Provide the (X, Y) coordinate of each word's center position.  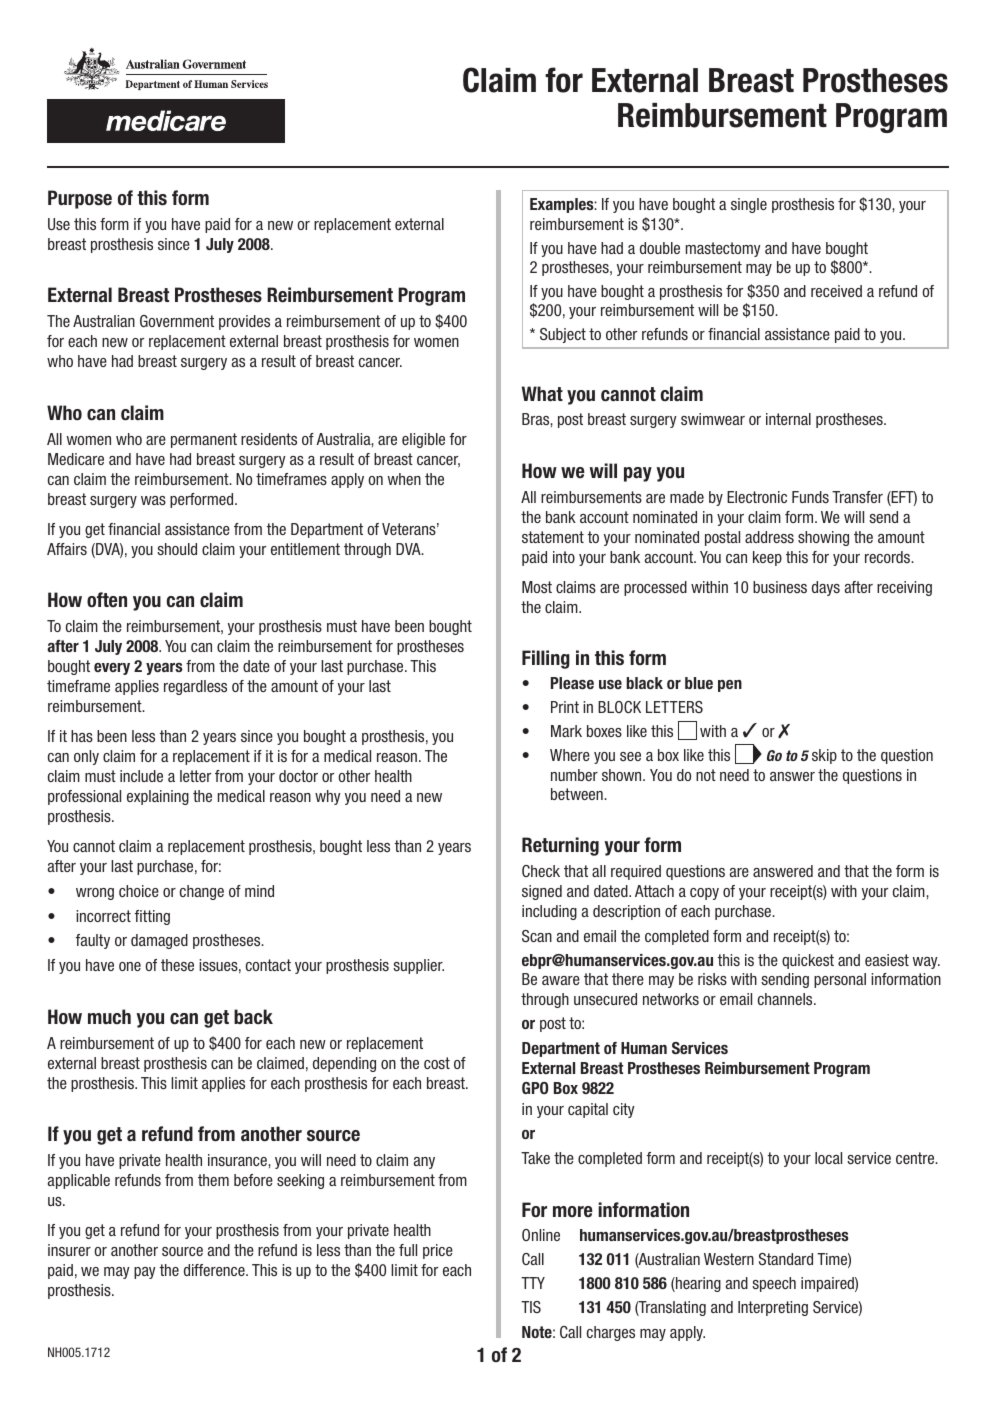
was (153, 500)
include (141, 776)
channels (786, 999)
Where (570, 755)
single (749, 205)
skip (824, 756)
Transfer (857, 497)
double (660, 248)
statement (553, 537)
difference (215, 1270)
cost (437, 1063)
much (109, 1016)
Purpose (80, 199)
